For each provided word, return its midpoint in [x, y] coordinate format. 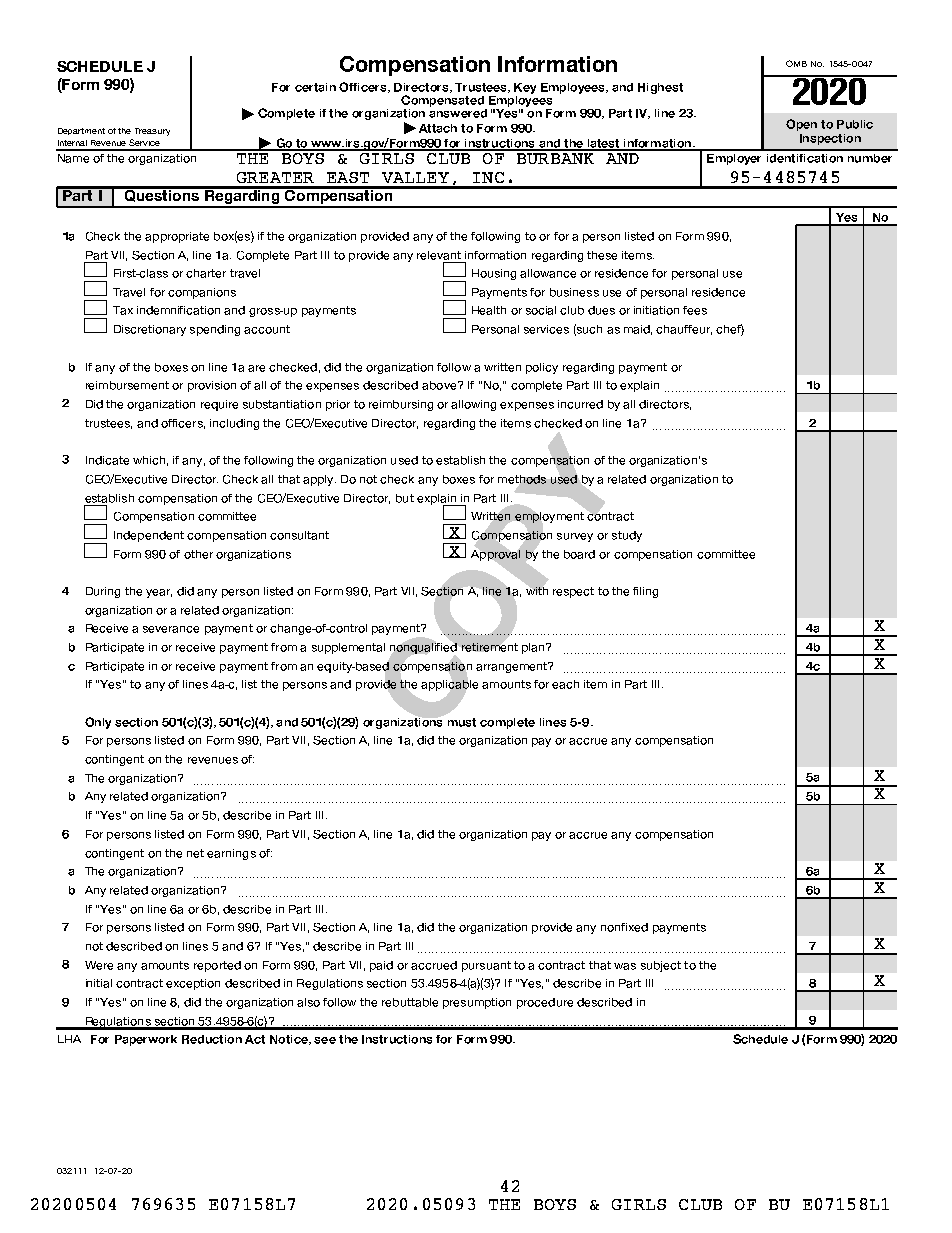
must [462, 722]
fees [695, 310]
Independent [149, 536]
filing [645, 592]
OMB [796, 63]
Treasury [152, 132]
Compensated [442, 101]
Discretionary [150, 330]
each [565, 684]
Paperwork [146, 1040]
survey [575, 537]
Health [489, 310]
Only [98, 723]
